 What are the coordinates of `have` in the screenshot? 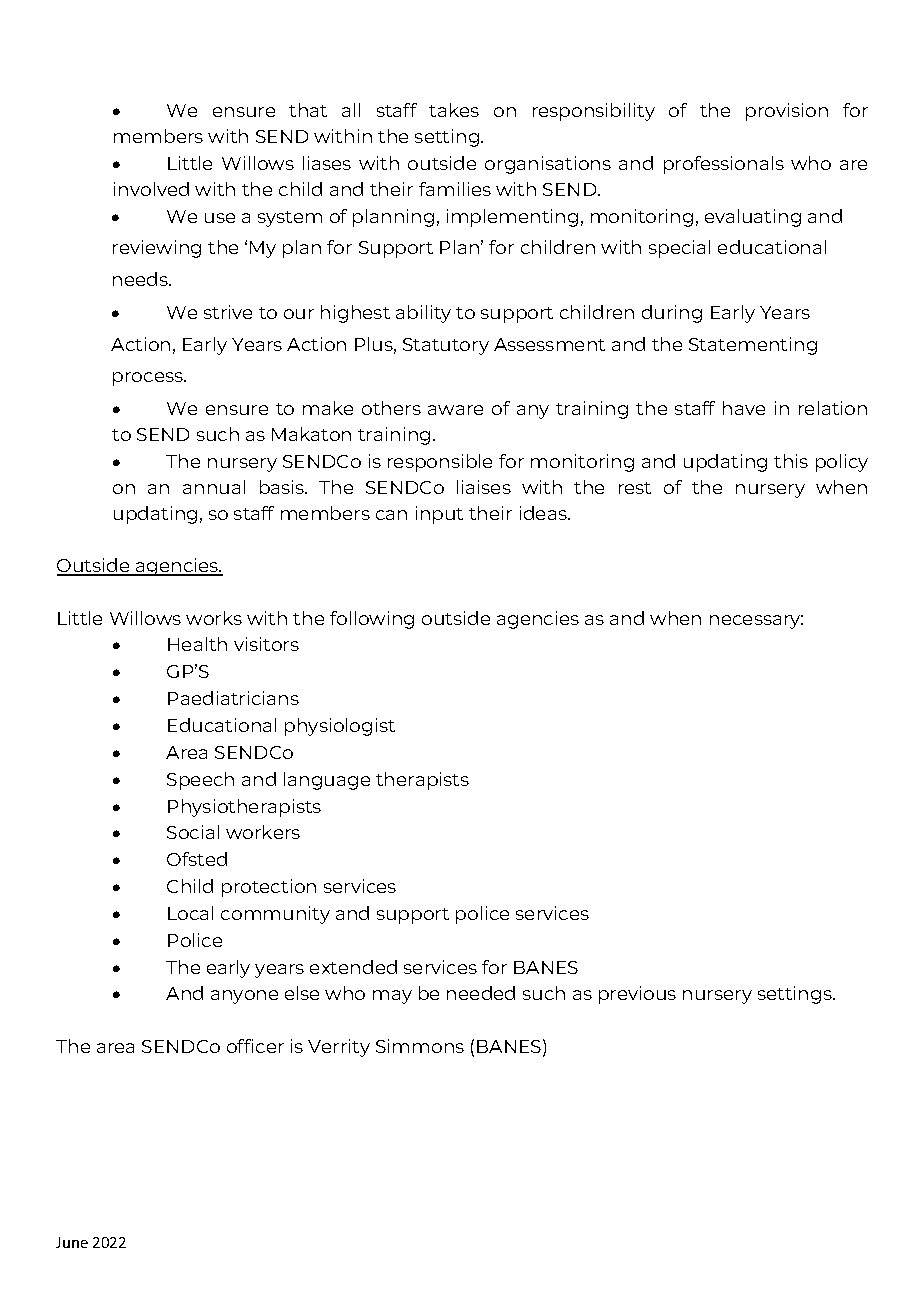 It's located at (744, 408).
